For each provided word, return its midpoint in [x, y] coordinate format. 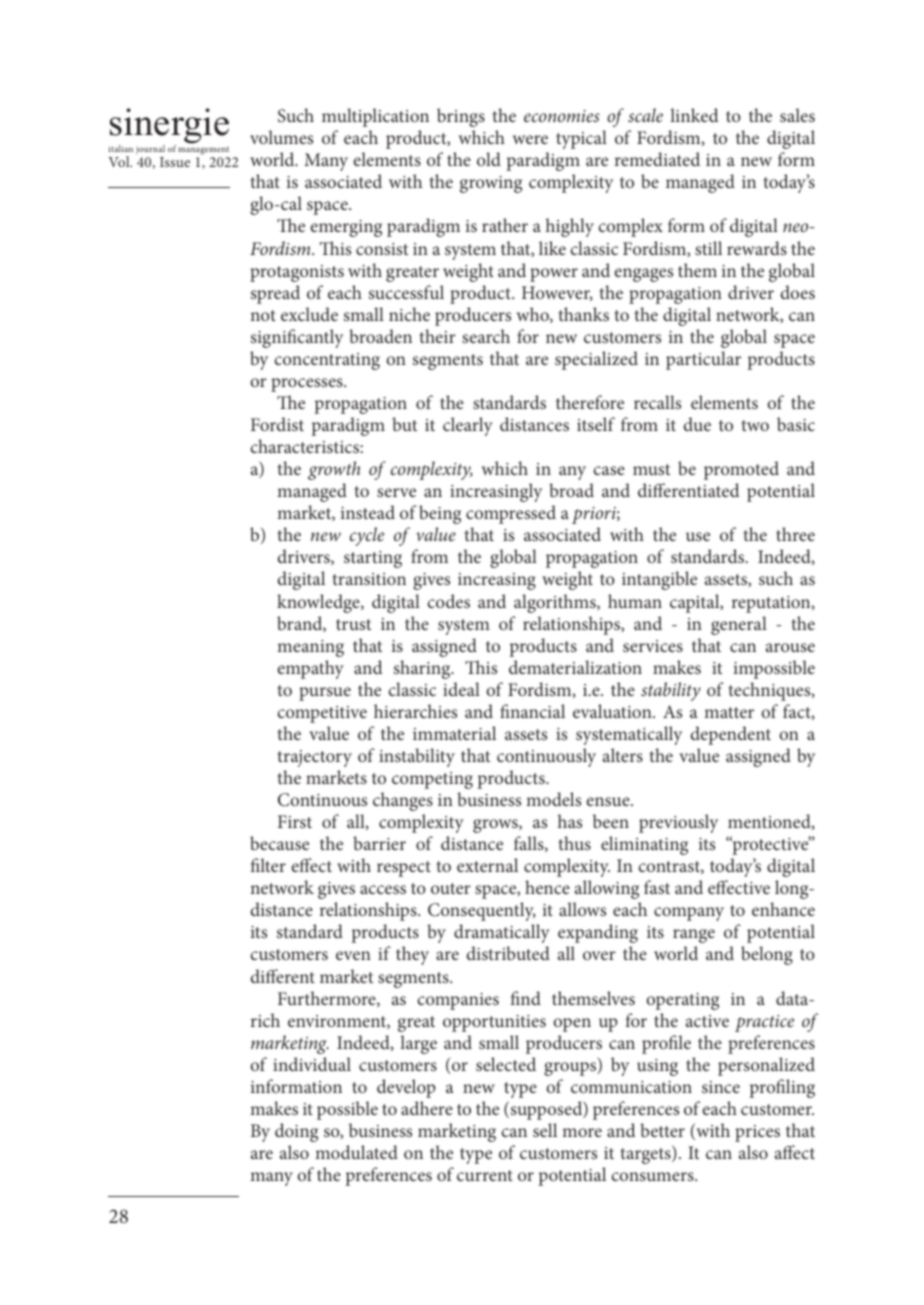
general [739, 625]
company [689, 914]
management [203, 151]
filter [268, 865]
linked [694, 115]
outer [451, 888]
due [697, 424]
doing [296, 1132]
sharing [423, 669]
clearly [468, 426]
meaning [310, 648]
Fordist [277, 424]
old [489, 159]
